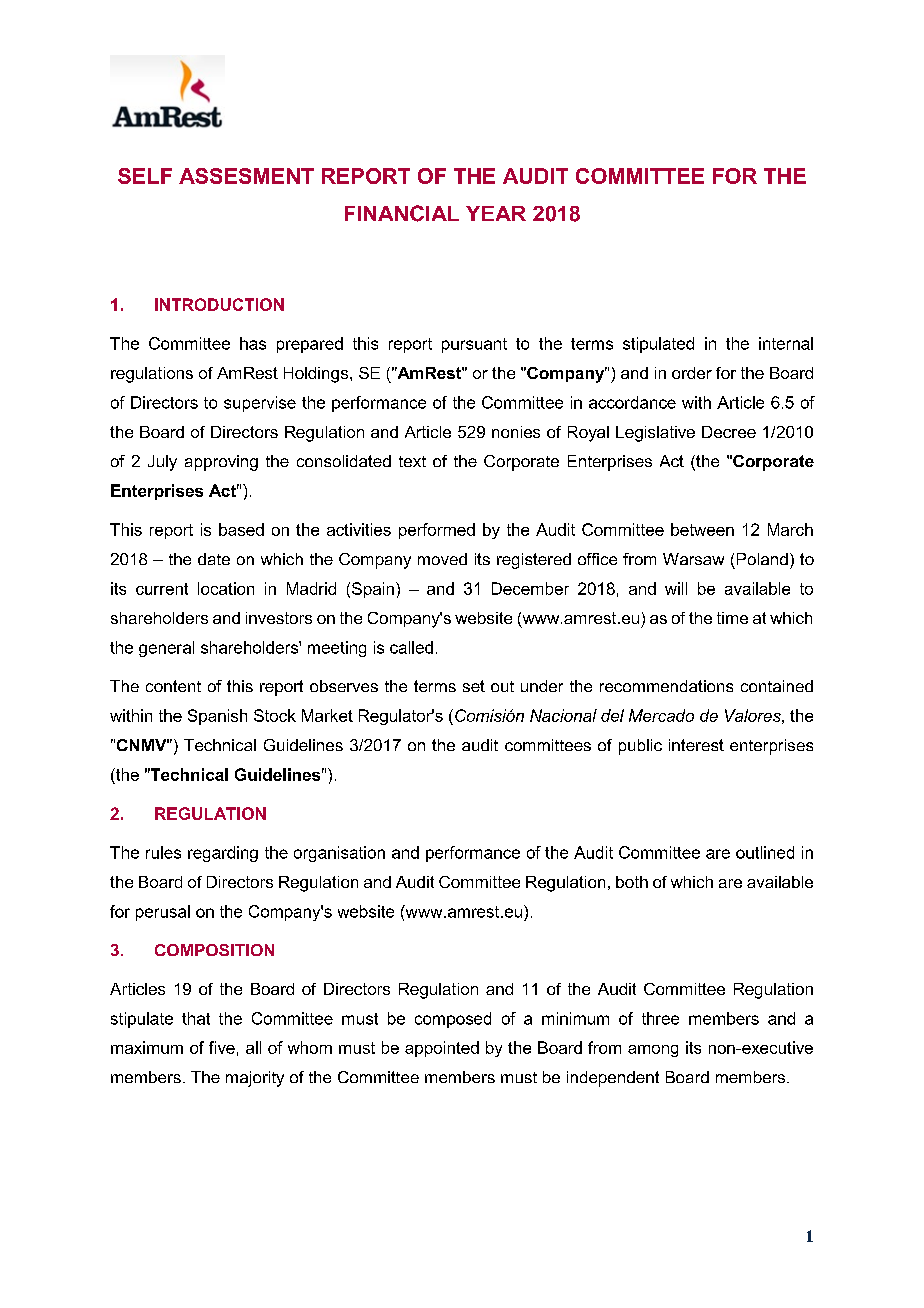  What do you see at coordinates (653, 1051) in the page?
I see `among` at bounding box center [653, 1051].
